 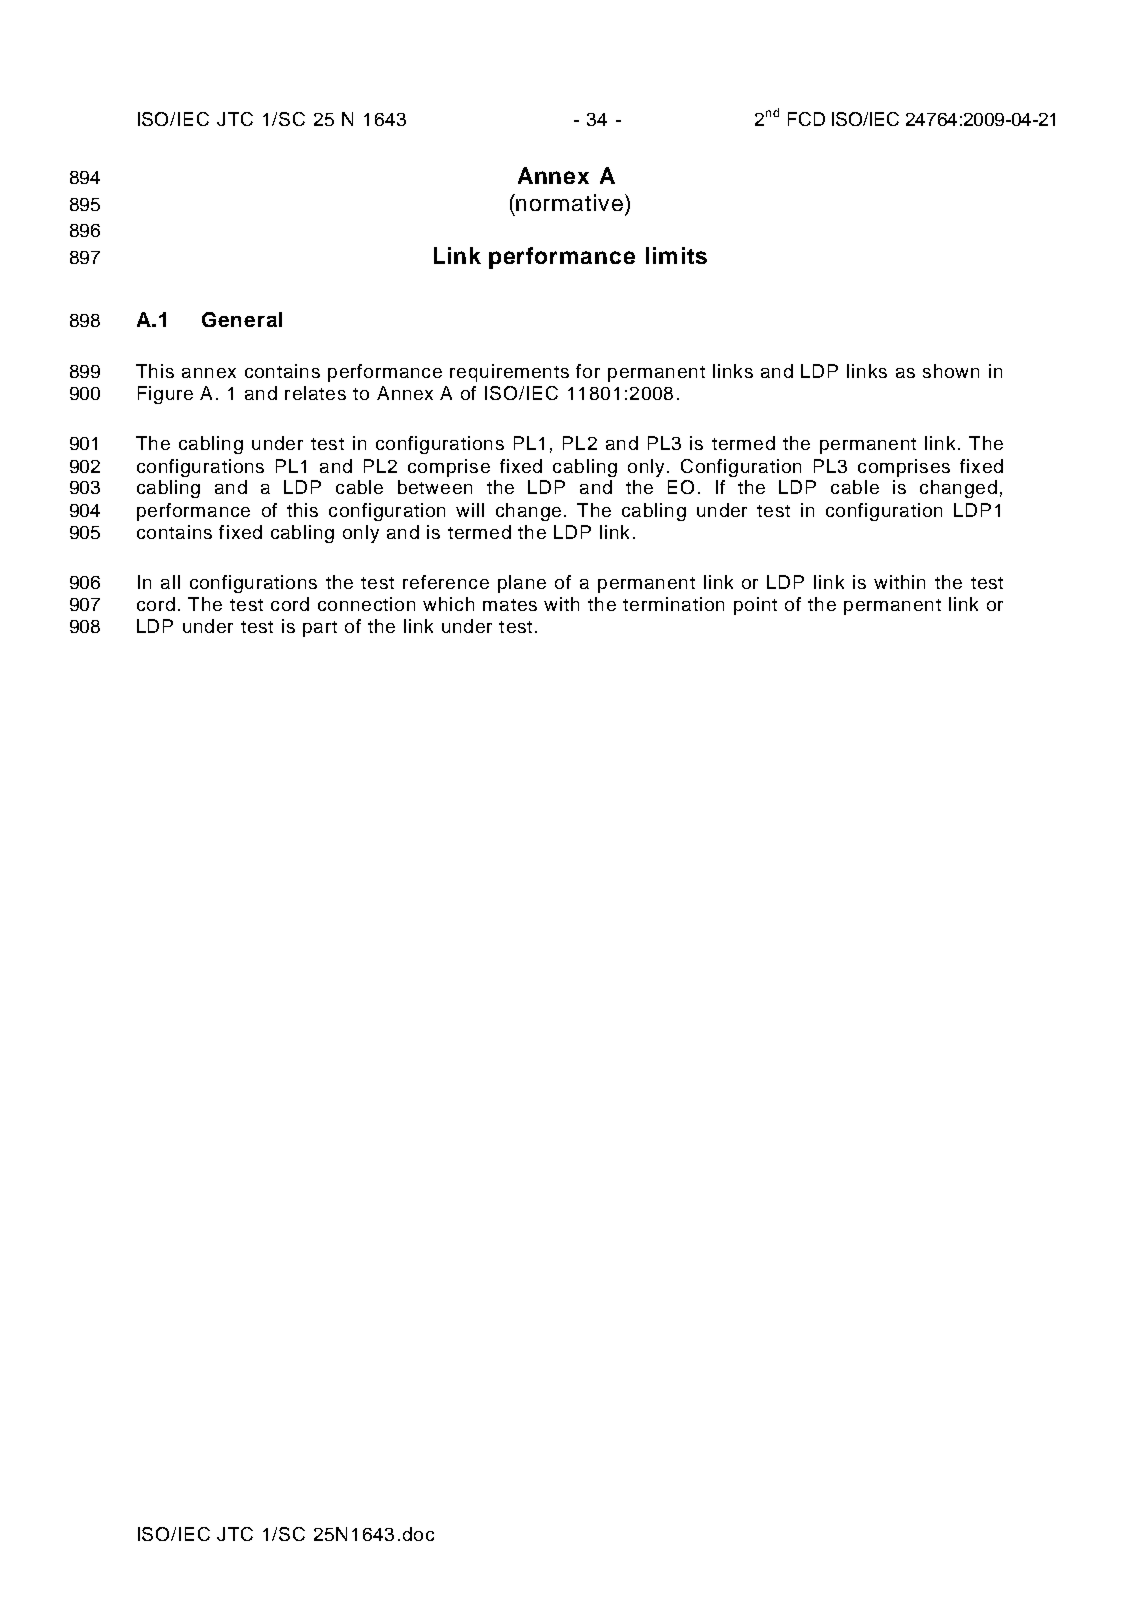 I want to click on mates, so click(x=510, y=605).
